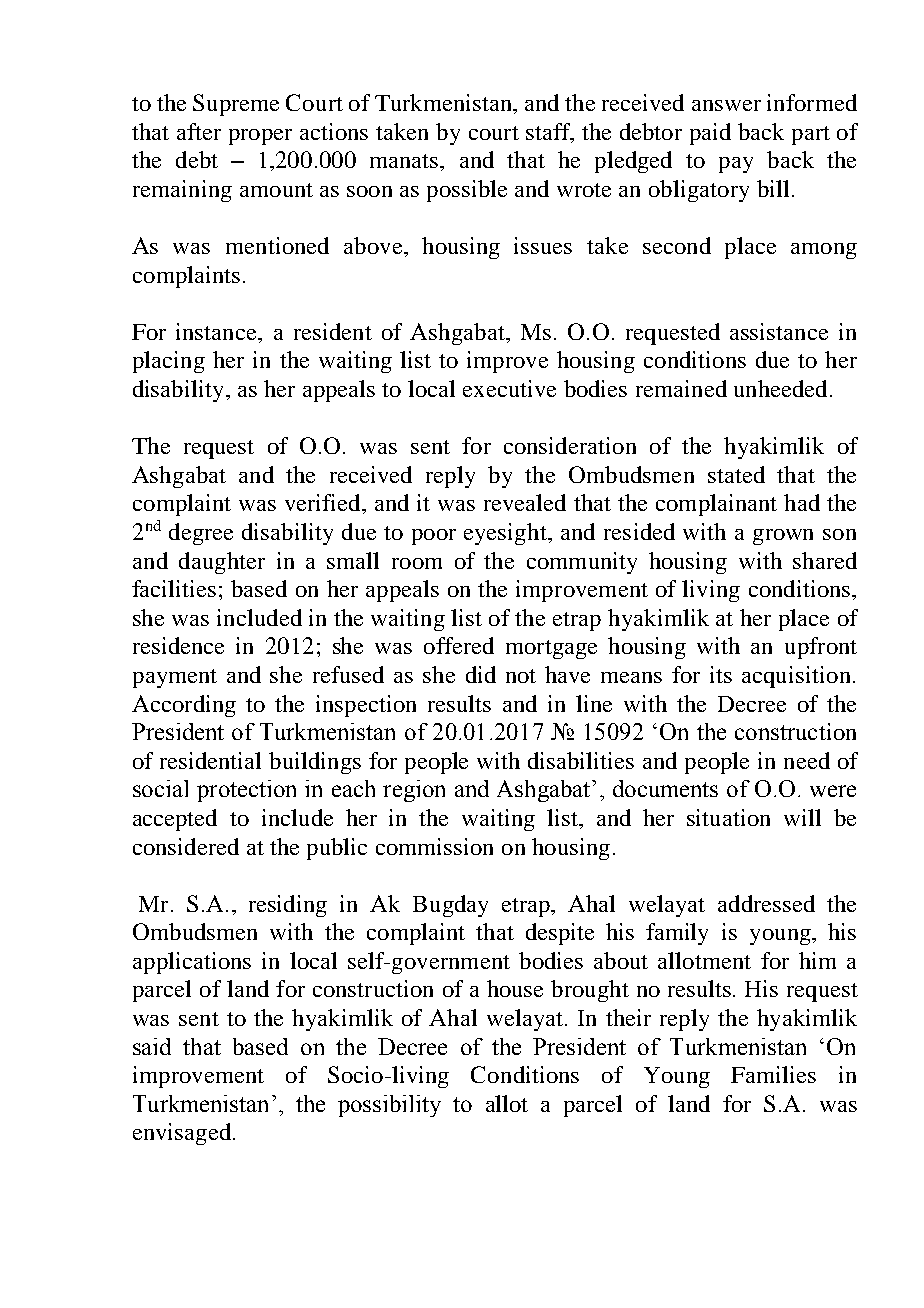 This page has height=1308, width=924. Describe the element at coordinates (549, 133) in the page. I see `staff` at that location.
